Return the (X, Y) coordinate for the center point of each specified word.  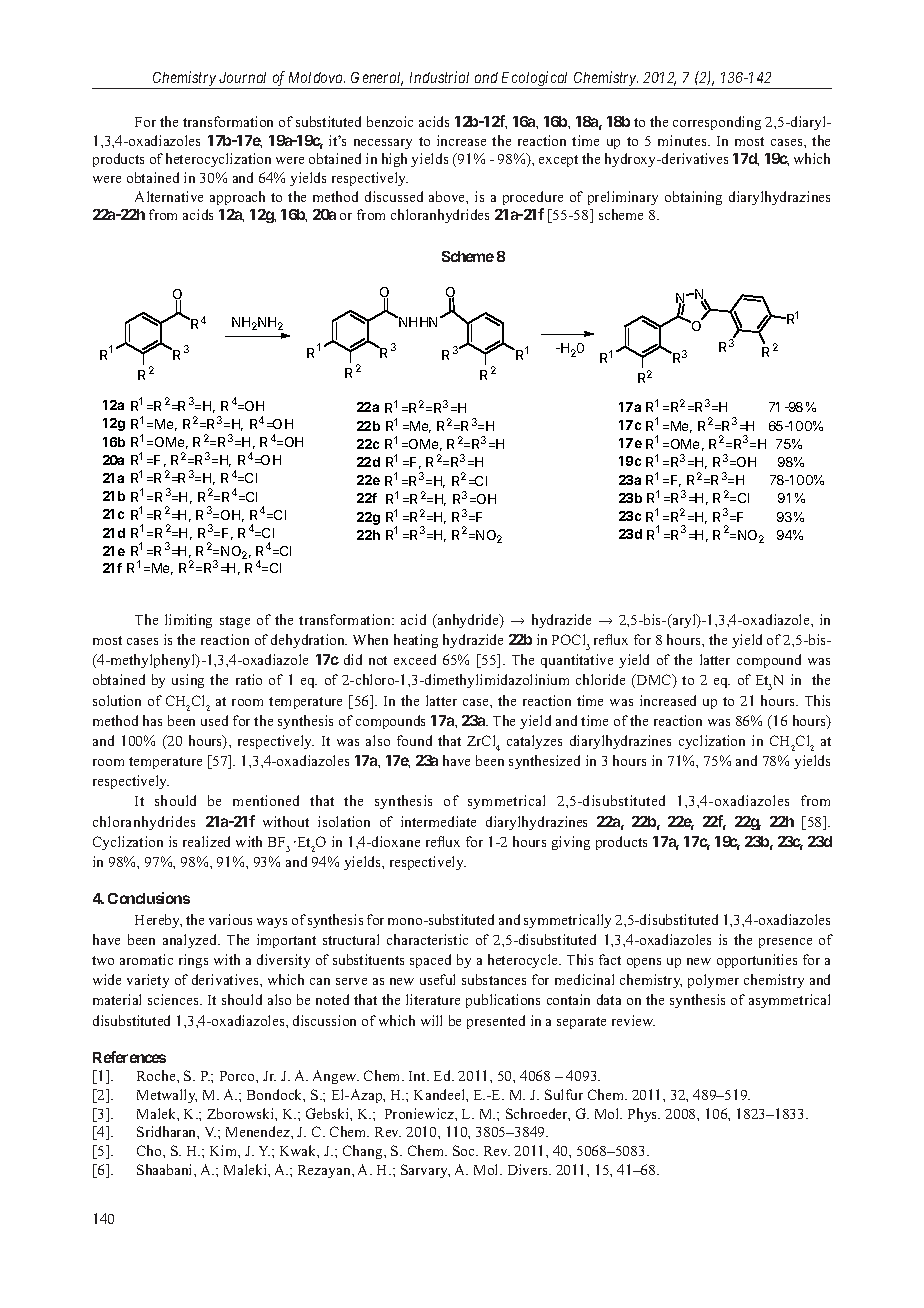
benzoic (390, 121)
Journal (242, 77)
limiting (188, 621)
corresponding (717, 123)
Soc (465, 1150)
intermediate (438, 821)
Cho (150, 1150)
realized (206, 841)
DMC (654, 681)
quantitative (577, 661)
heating (416, 641)
